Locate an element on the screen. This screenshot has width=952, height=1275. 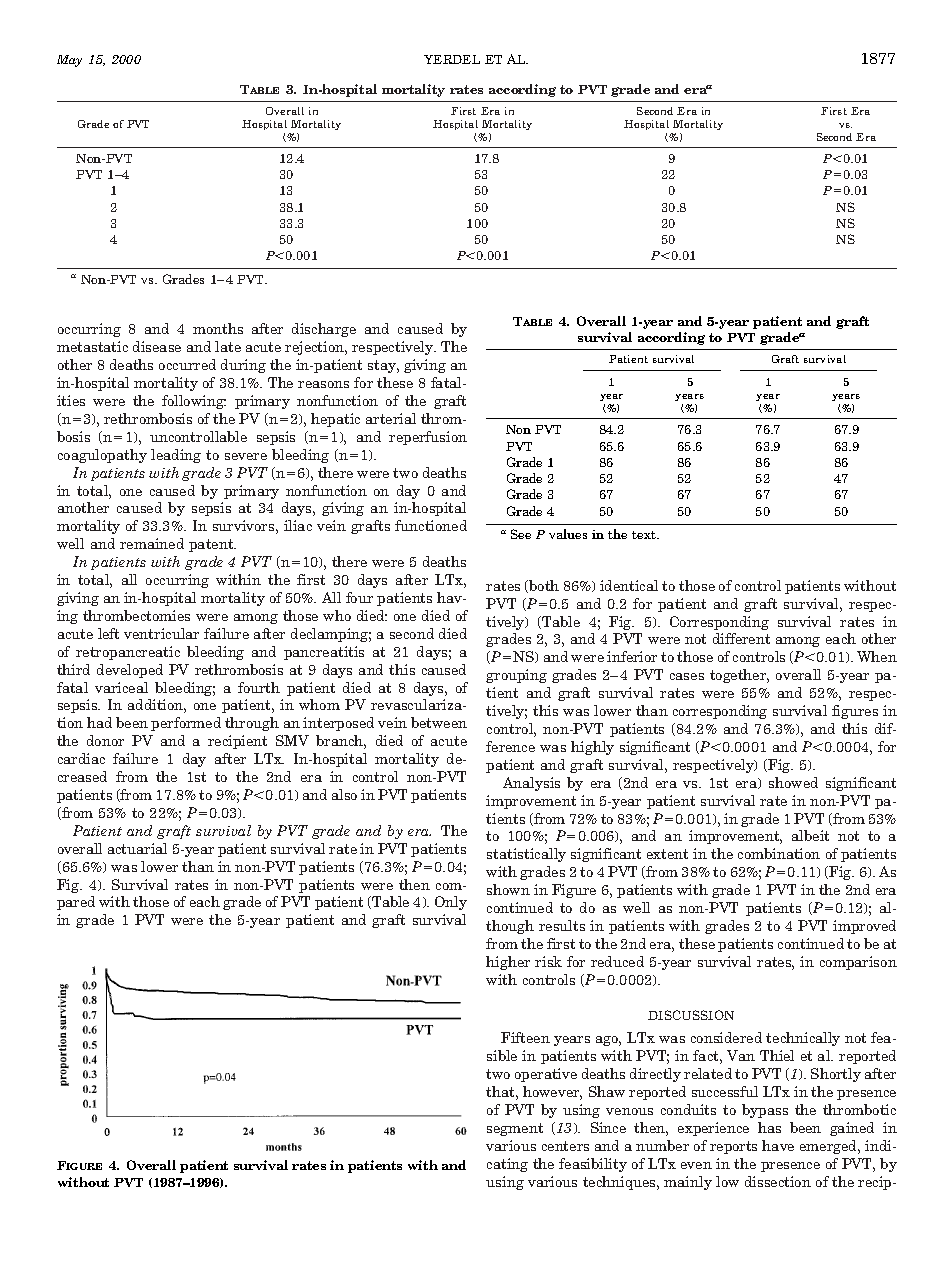
reperfusion is located at coordinates (428, 438).
